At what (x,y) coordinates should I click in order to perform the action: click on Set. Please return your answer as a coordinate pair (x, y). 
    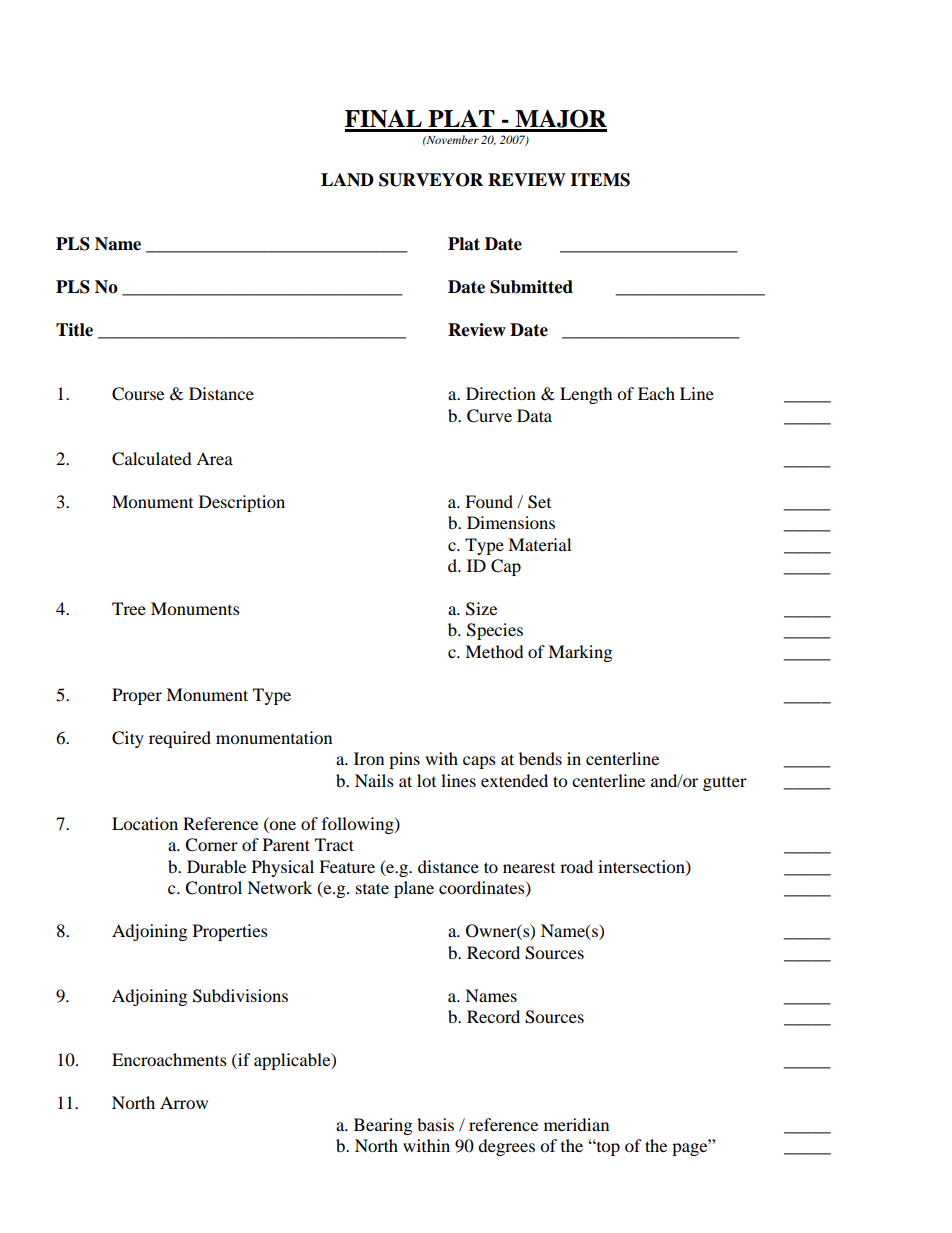
    Looking at the image, I should click on (539, 502).
